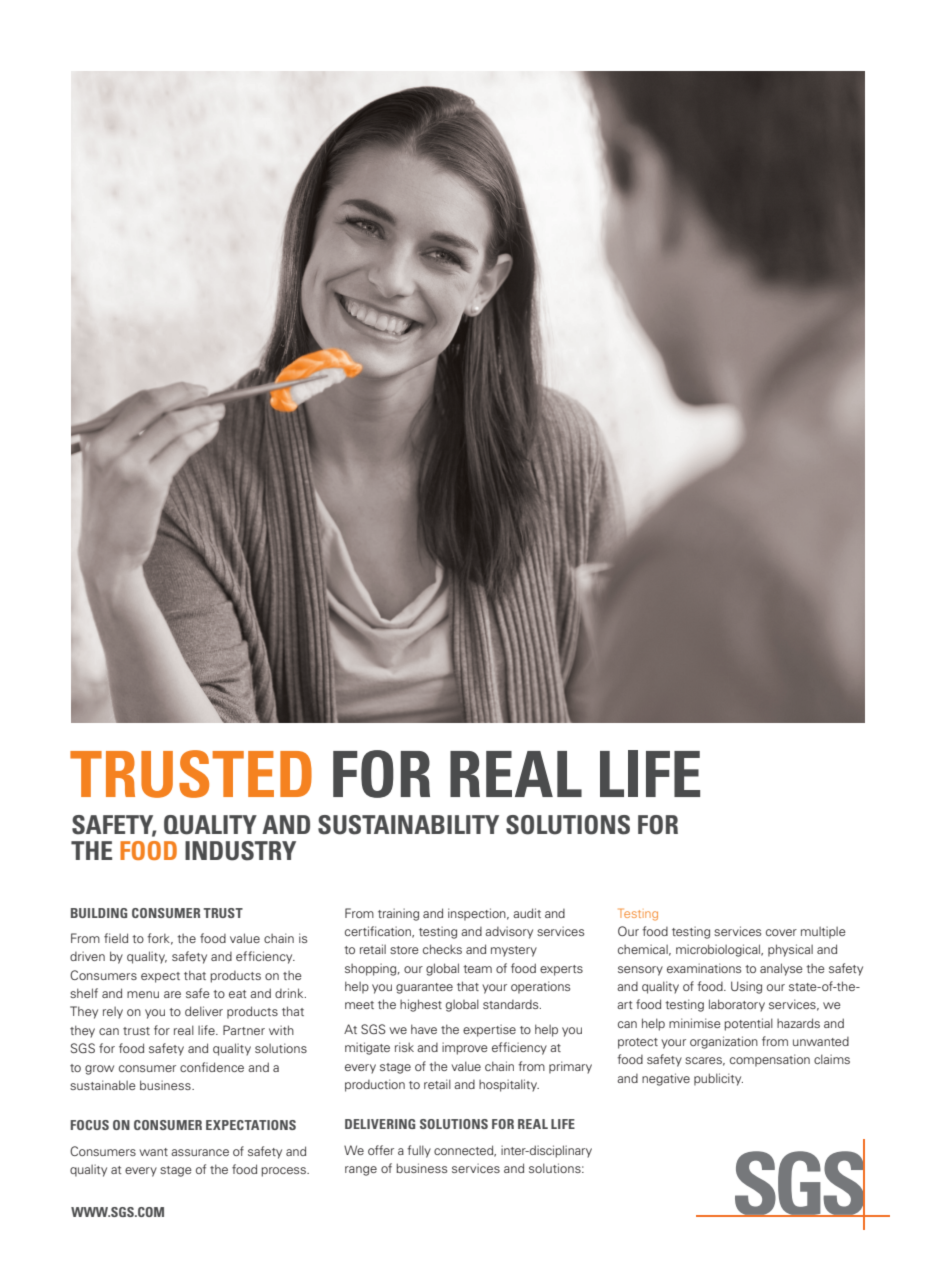 The height and width of the image is (1288, 936). What do you see at coordinates (477, 969) in the image?
I see `team` at bounding box center [477, 969].
